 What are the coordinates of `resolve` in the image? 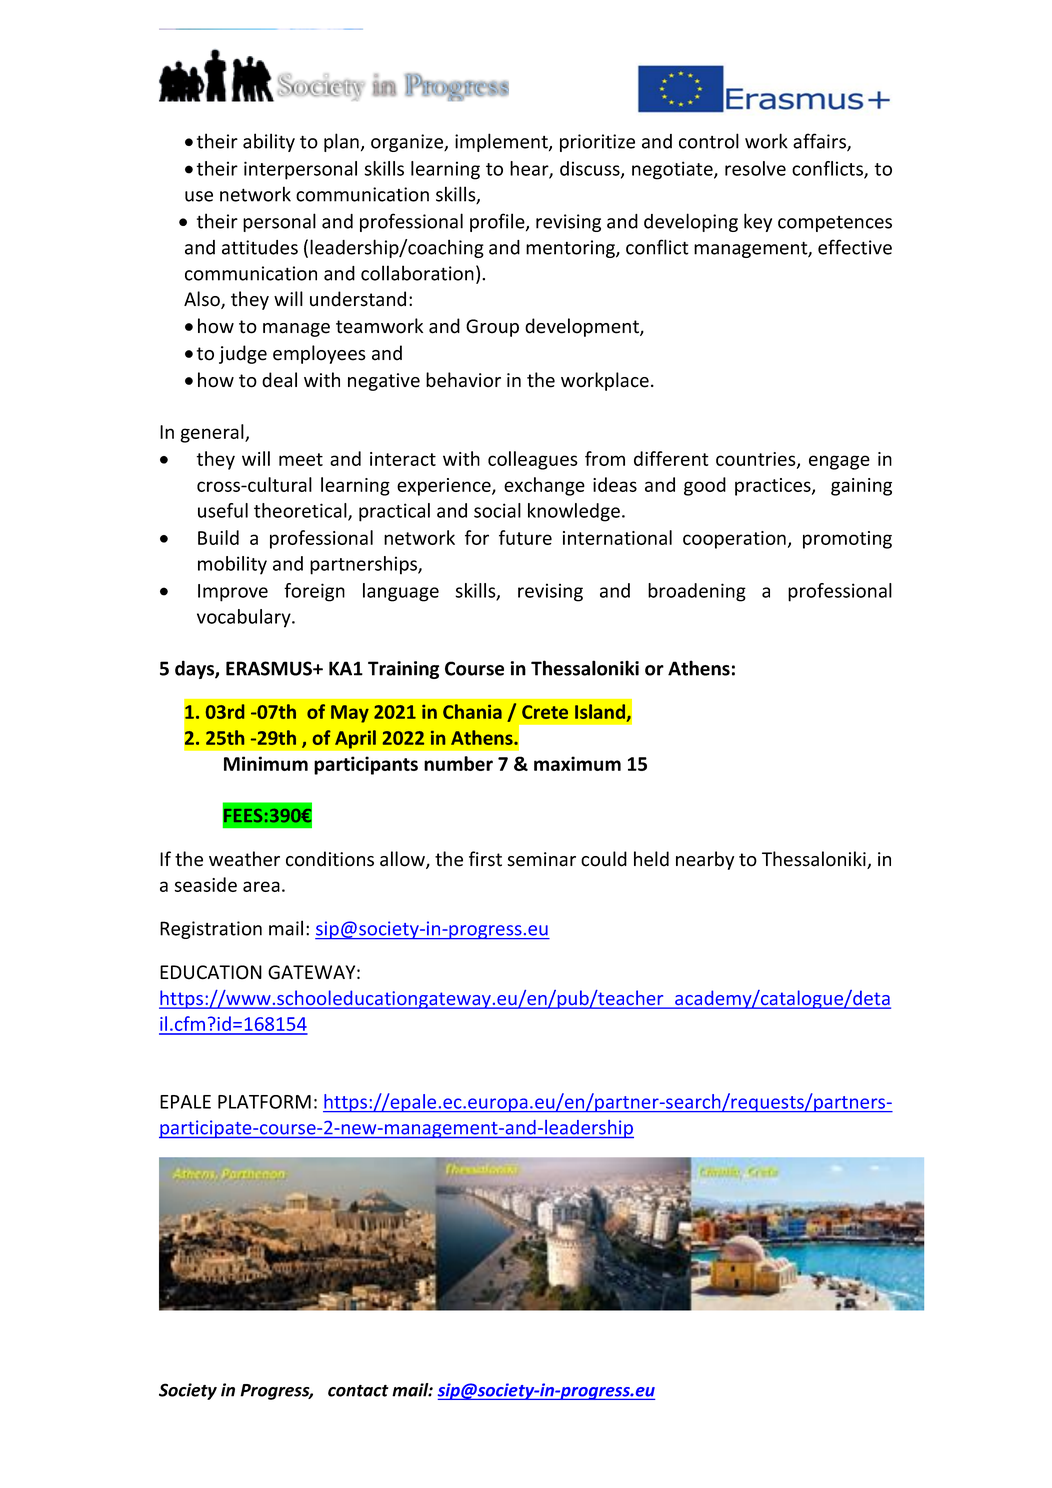 It's located at (755, 168).
